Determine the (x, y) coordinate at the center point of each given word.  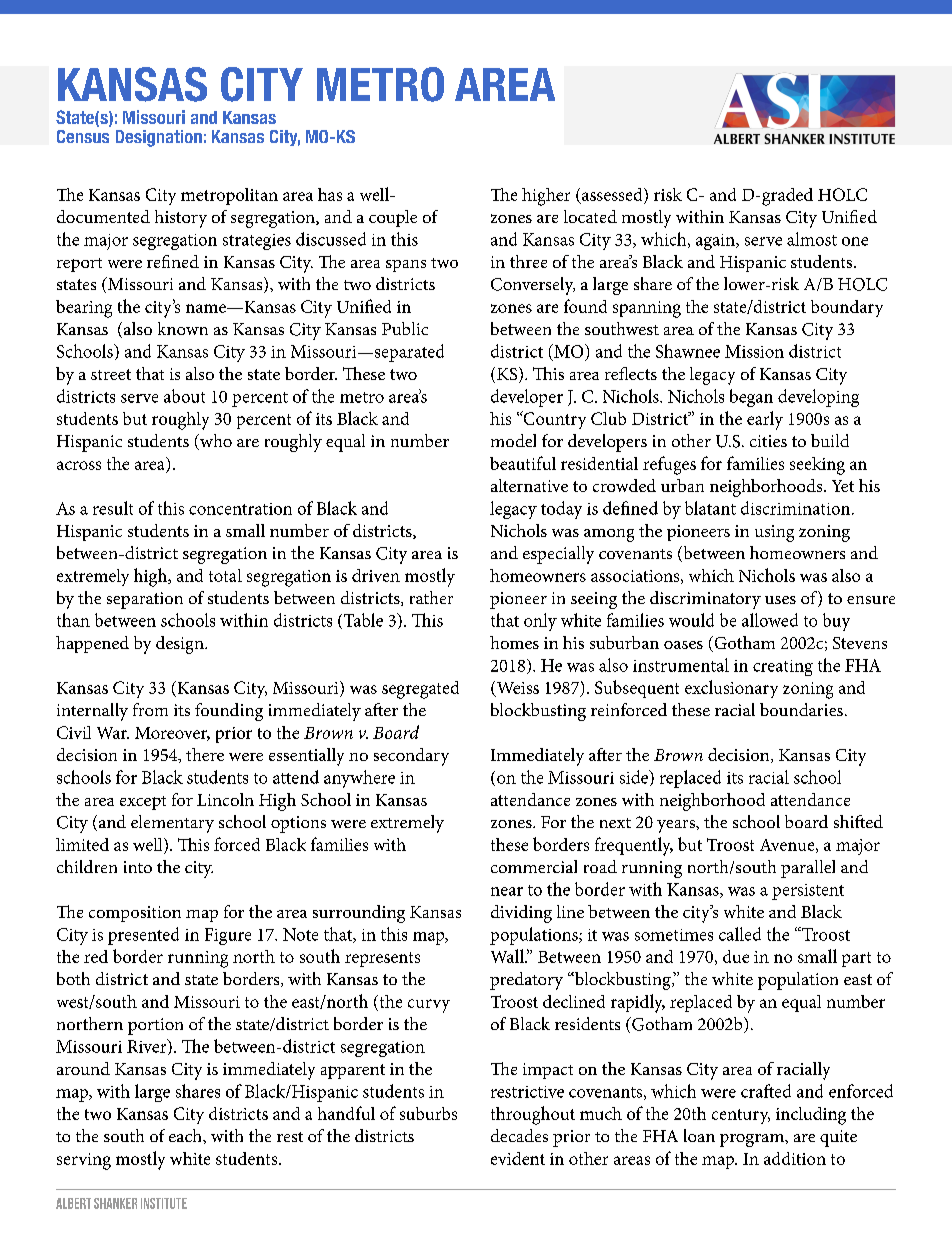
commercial (534, 866)
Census (83, 136)
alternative (529, 485)
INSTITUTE (164, 1203)
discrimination (795, 508)
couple (393, 218)
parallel (808, 869)
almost (812, 239)
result (113, 508)
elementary (172, 824)
